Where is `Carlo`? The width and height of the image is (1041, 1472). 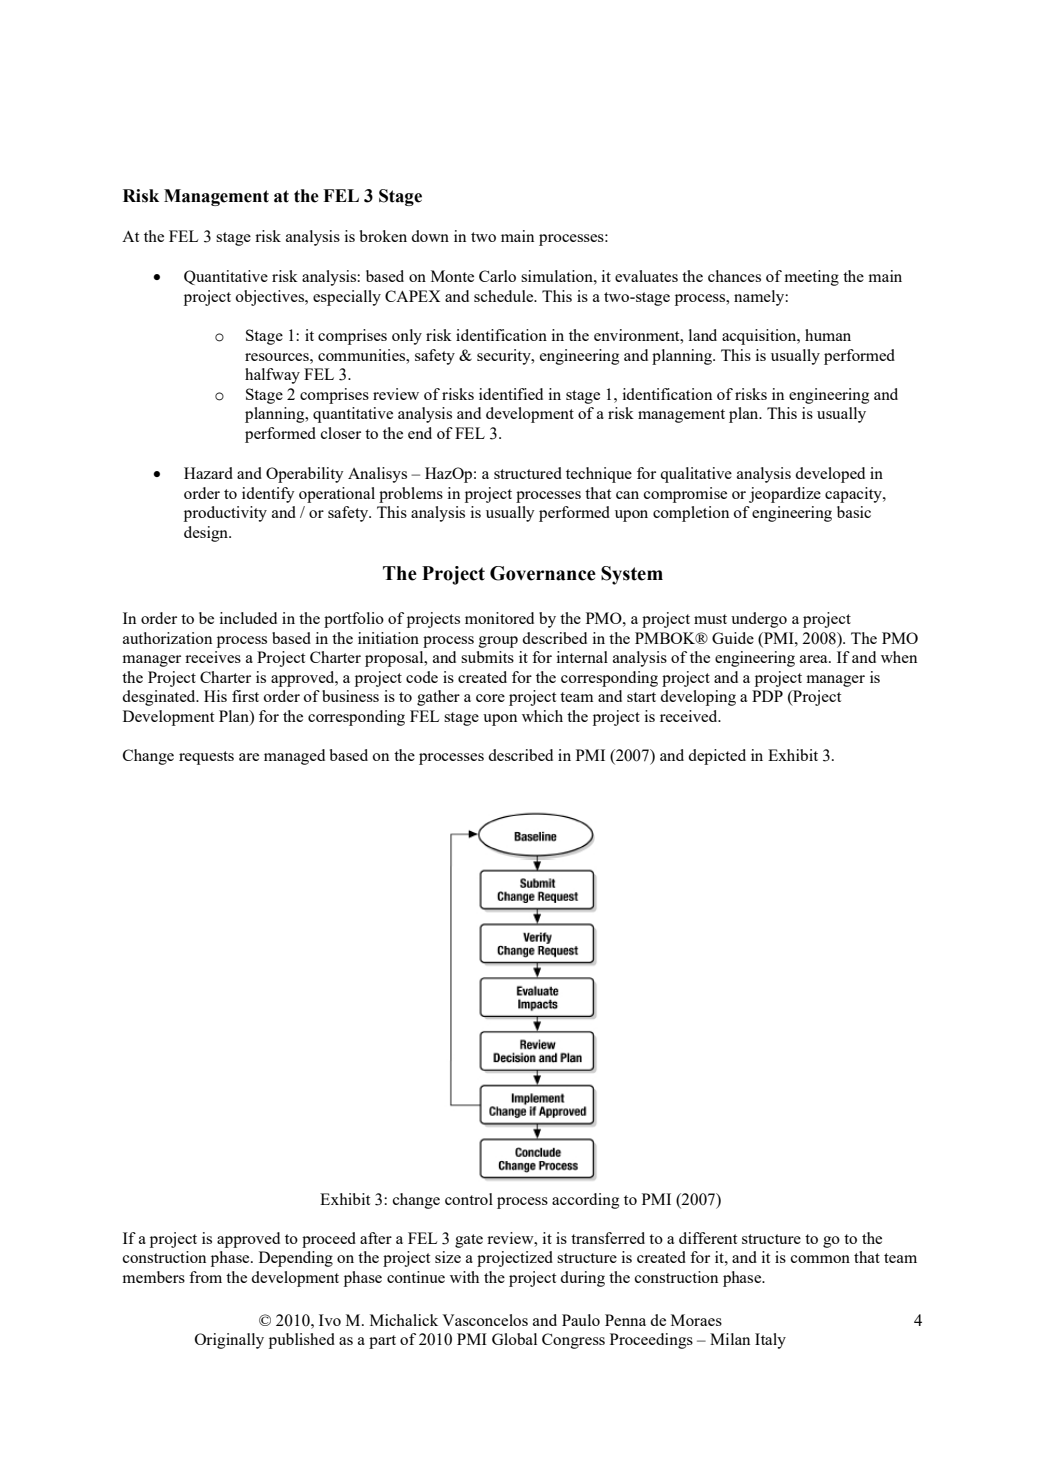 Carlo is located at coordinates (497, 276).
